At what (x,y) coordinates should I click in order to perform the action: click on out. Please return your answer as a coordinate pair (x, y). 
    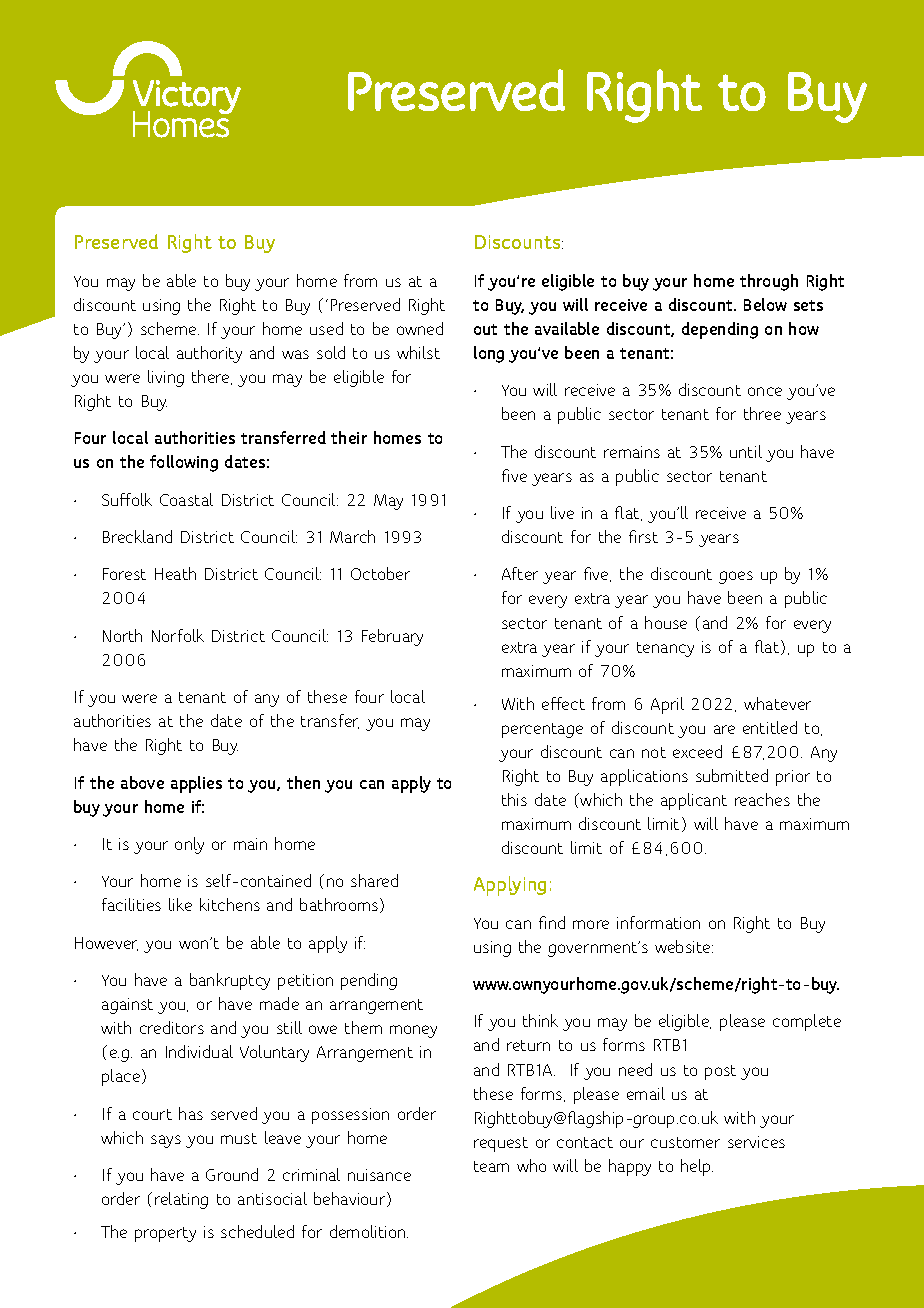
    Looking at the image, I should click on (485, 329).
